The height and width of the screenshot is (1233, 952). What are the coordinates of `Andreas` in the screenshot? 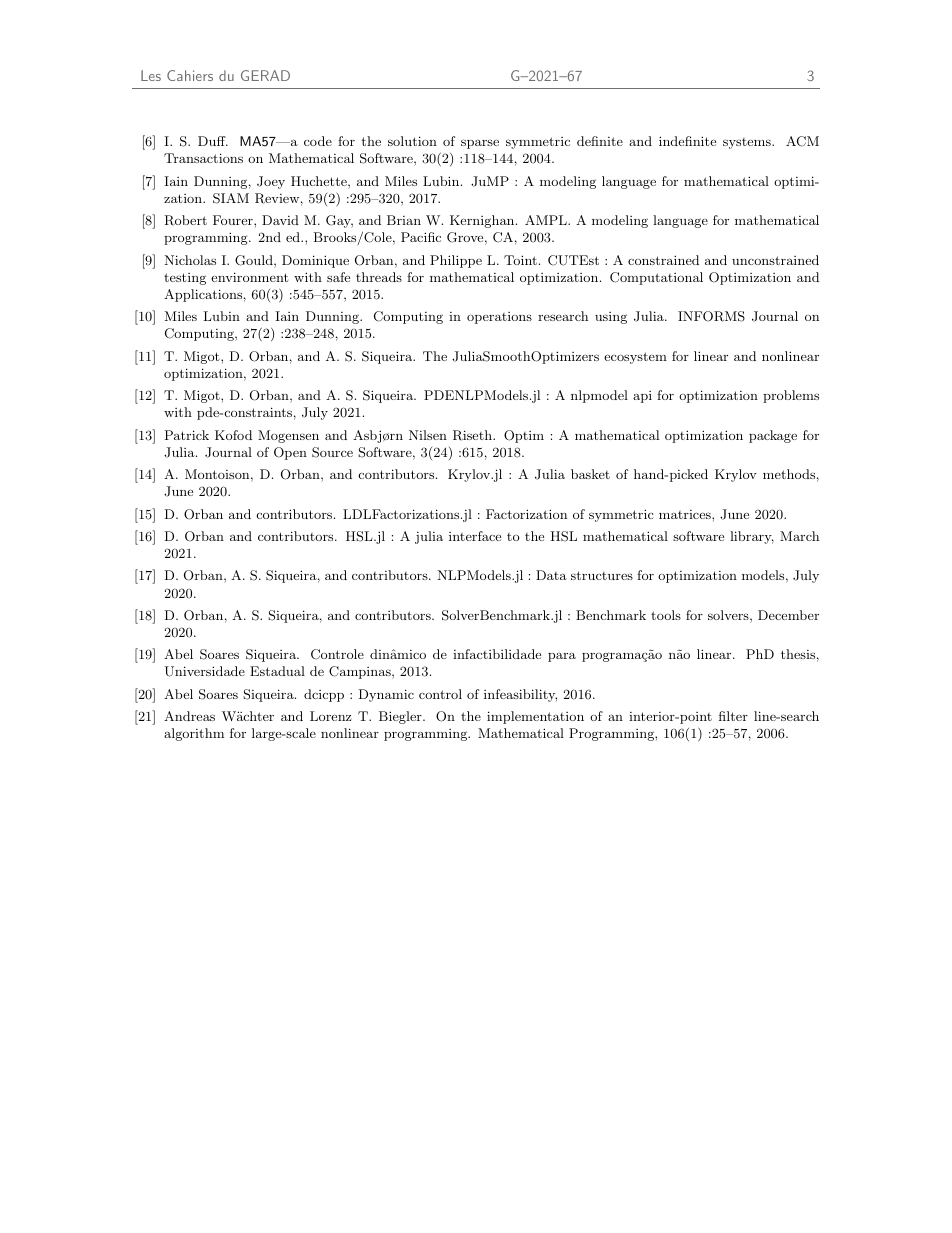 It's located at (189, 716).
